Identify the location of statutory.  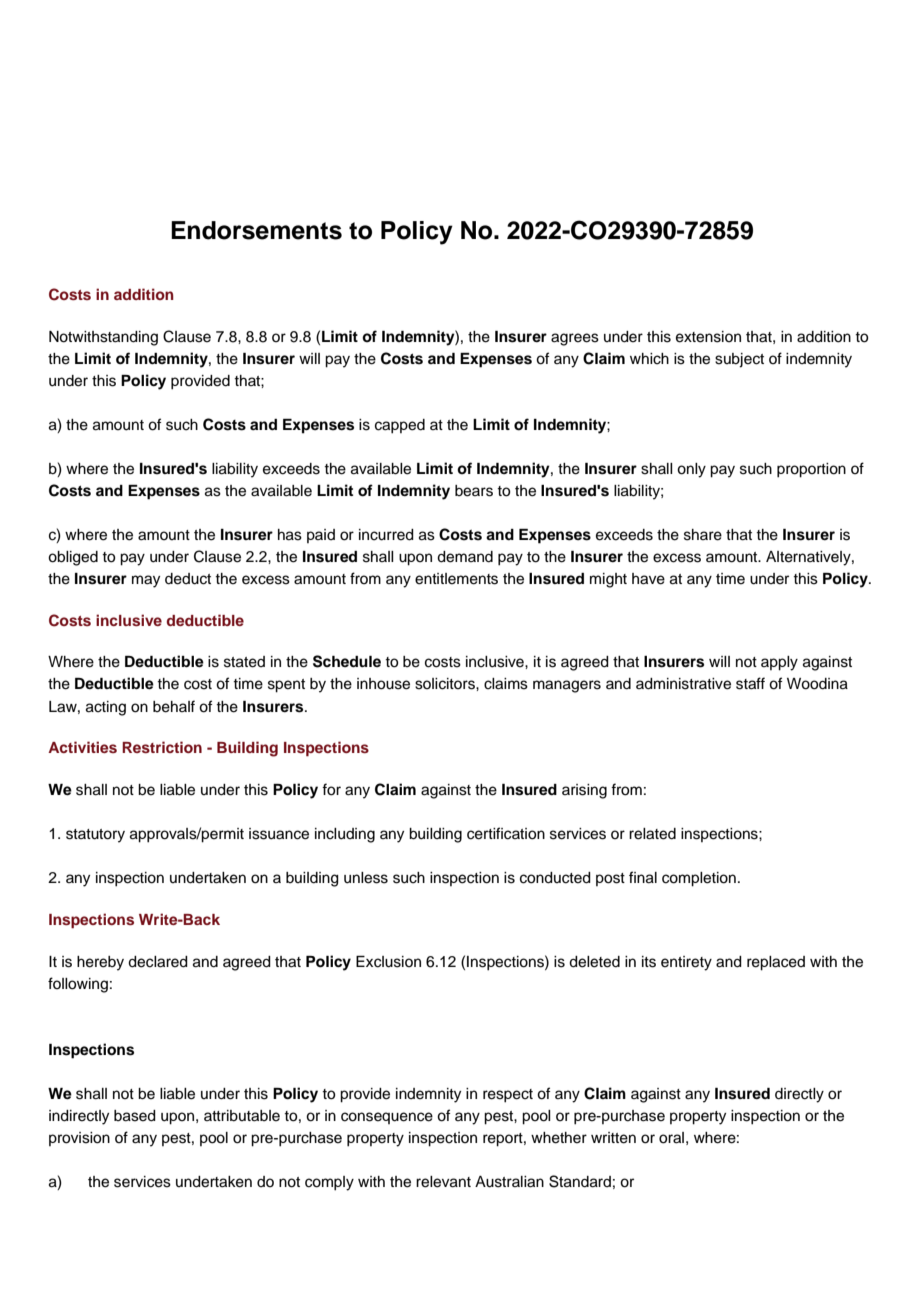
(95, 836).
